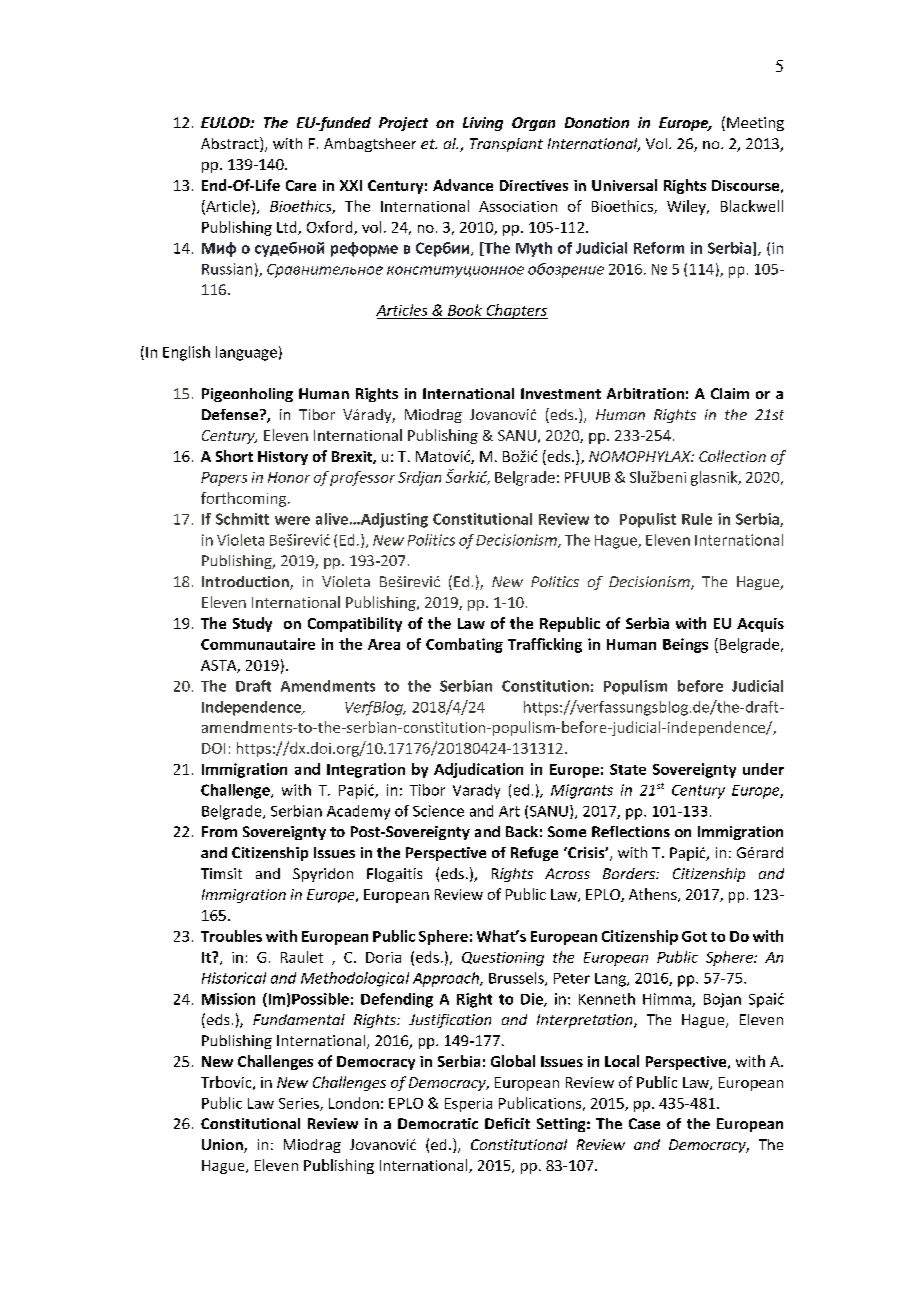  What do you see at coordinates (732, 456) in the page?
I see `Collection` at bounding box center [732, 456].
